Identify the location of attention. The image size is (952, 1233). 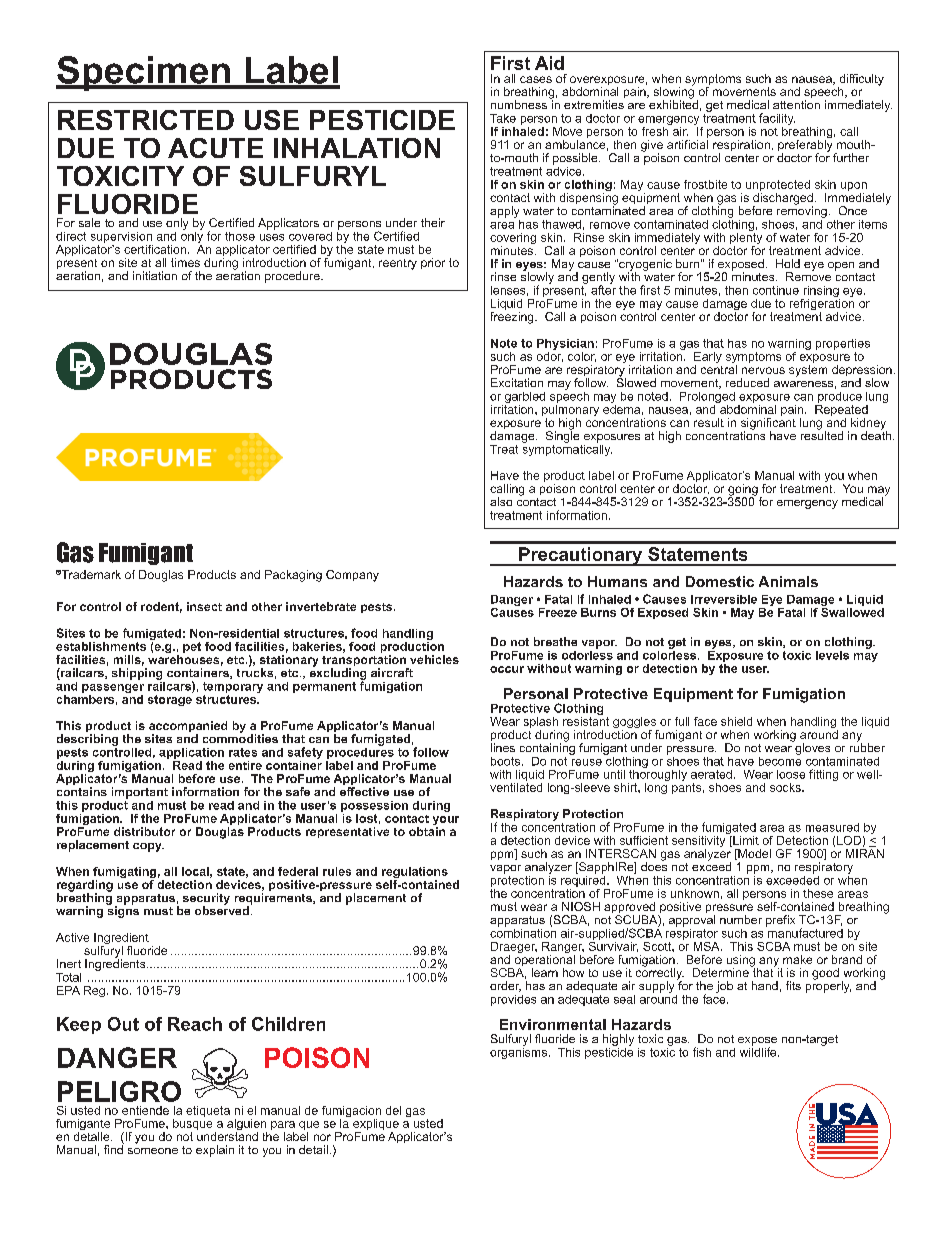
(796, 104).
